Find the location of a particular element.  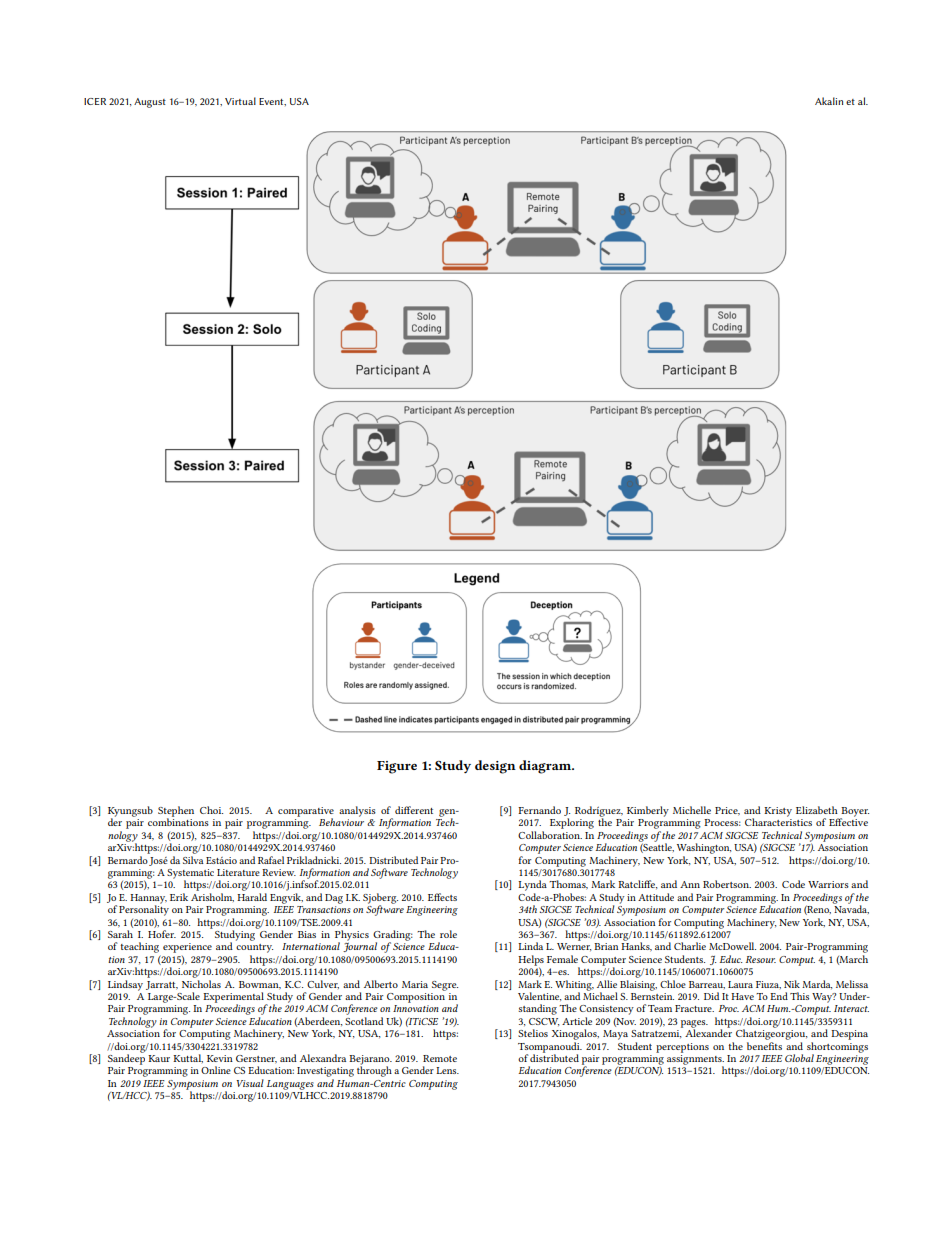

Virtual is located at coordinates (240, 101).
